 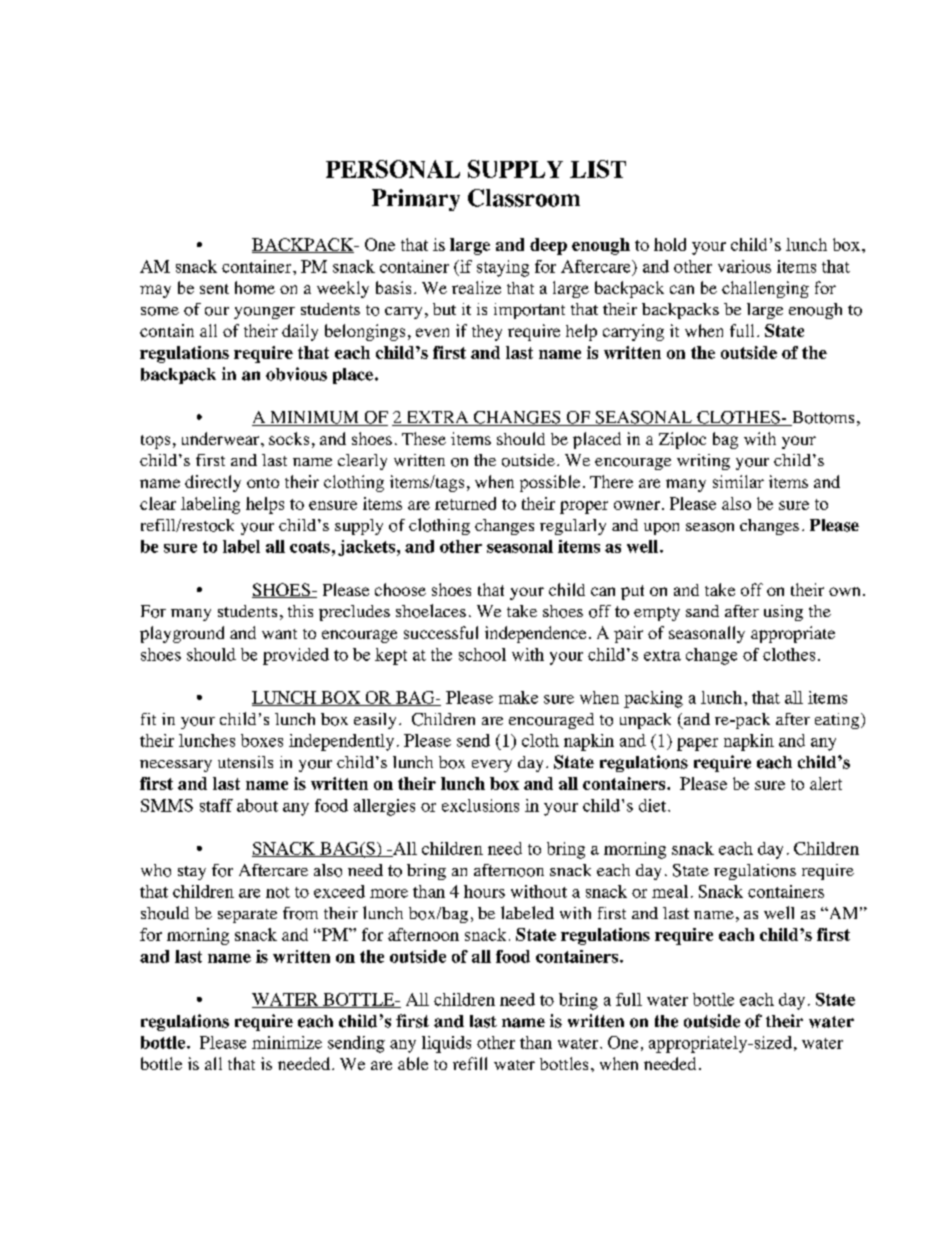 I want to click on minimize, so click(x=287, y=1042).
